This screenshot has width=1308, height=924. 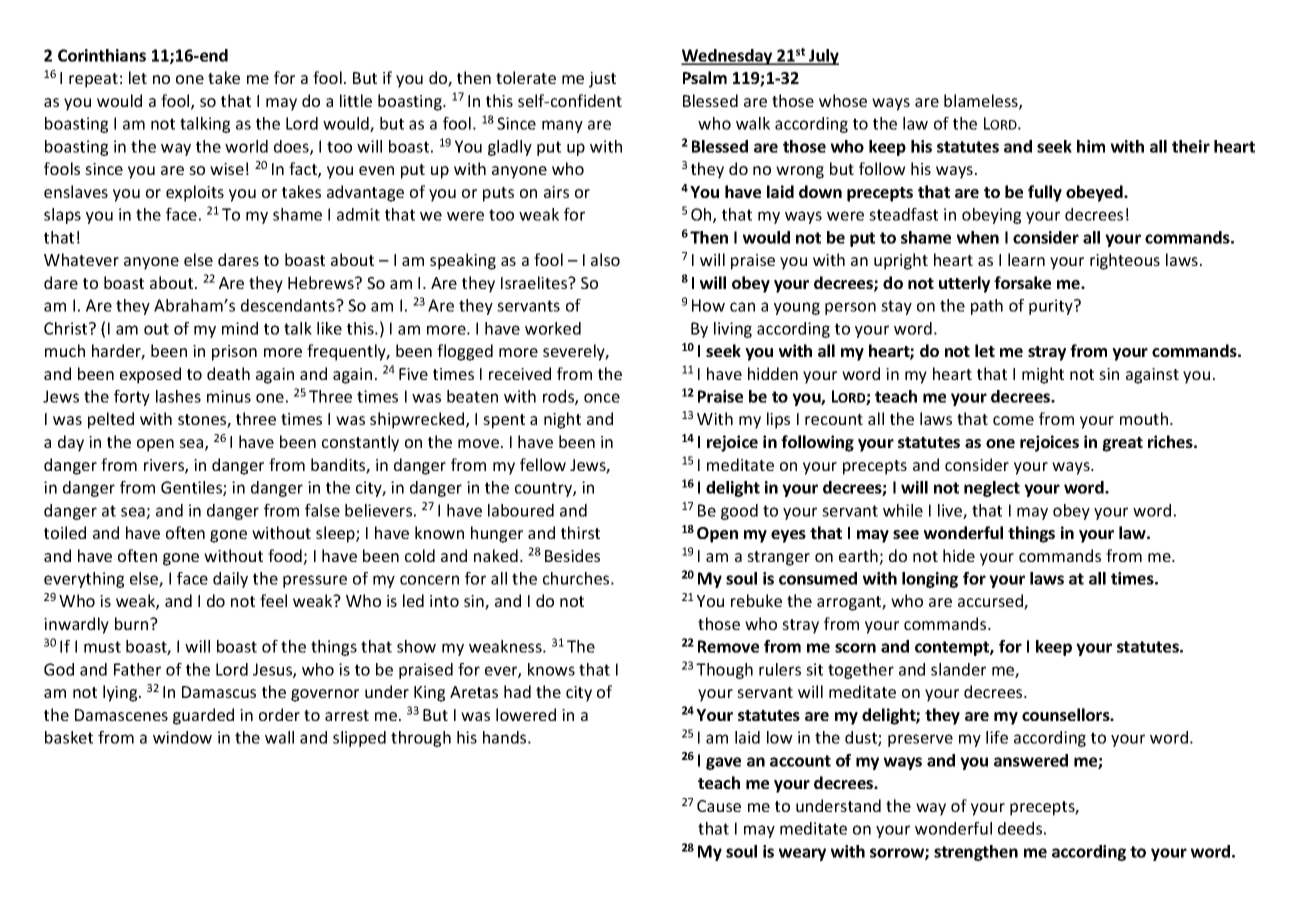 What do you see at coordinates (605, 259) in the screenshot?
I see `also` at bounding box center [605, 259].
